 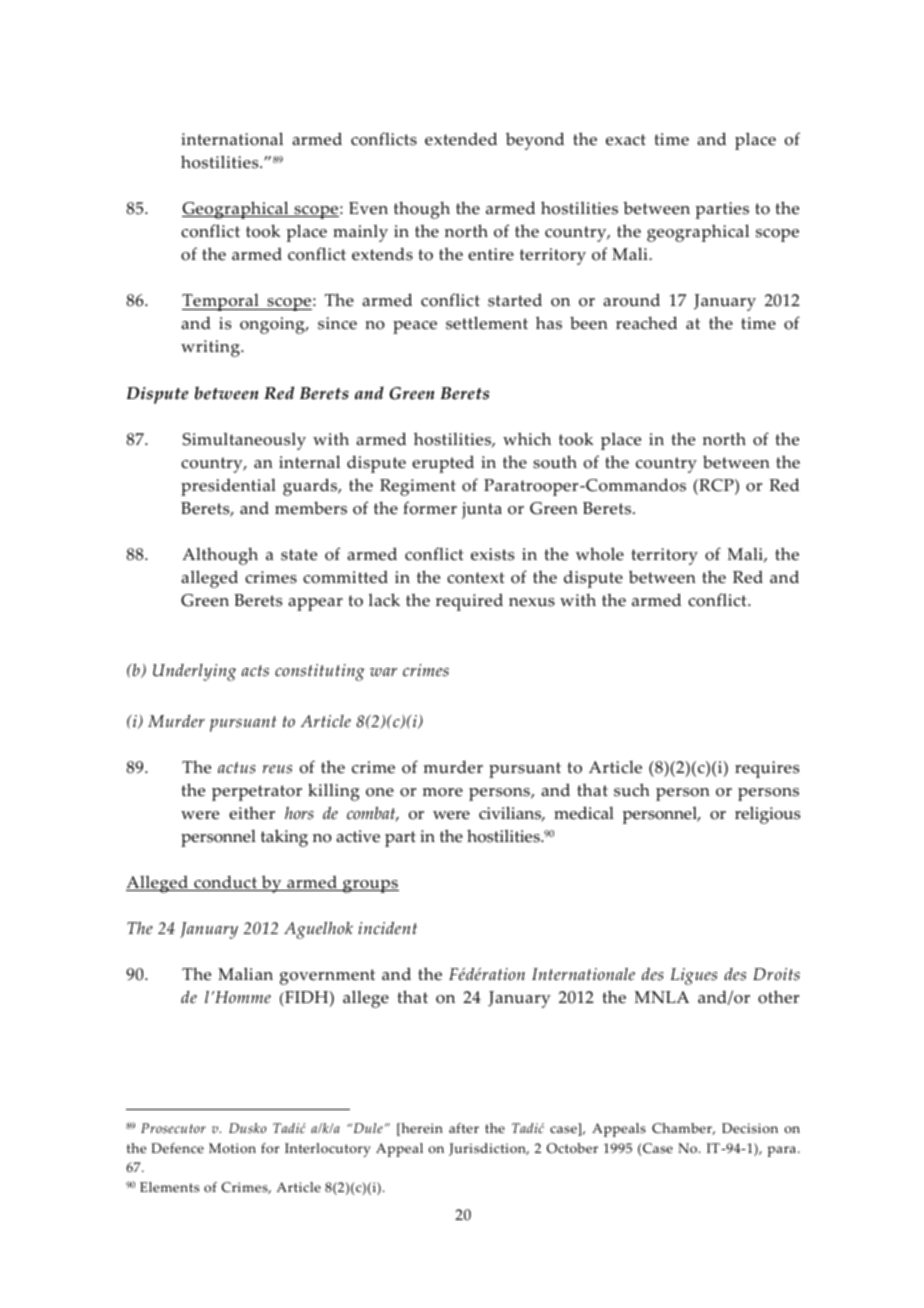 What do you see at coordinates (626, 140) in the document?
I see `exact` at bounding box center [626, 140].
